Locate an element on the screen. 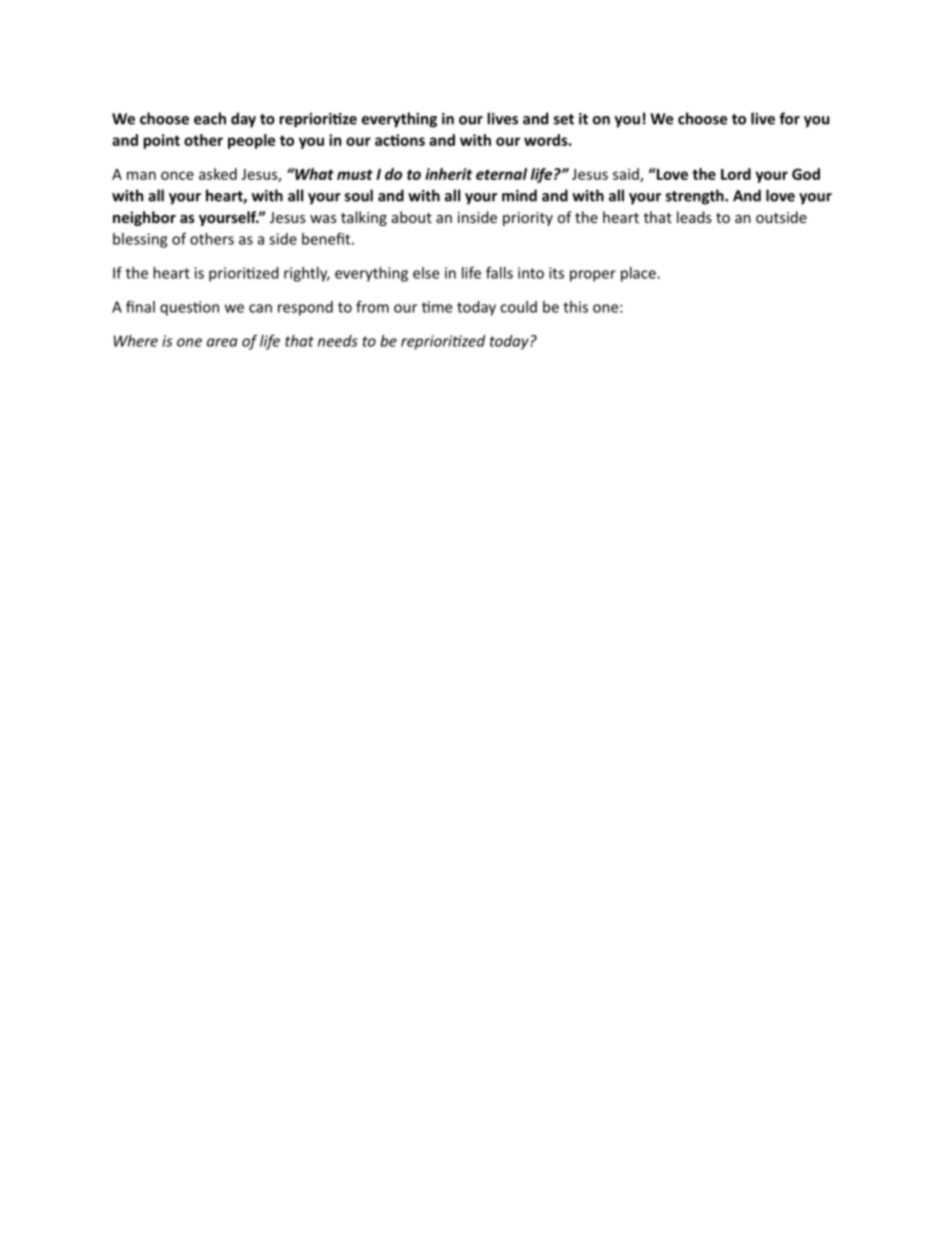  asked is located at coordinates (218, 174).
